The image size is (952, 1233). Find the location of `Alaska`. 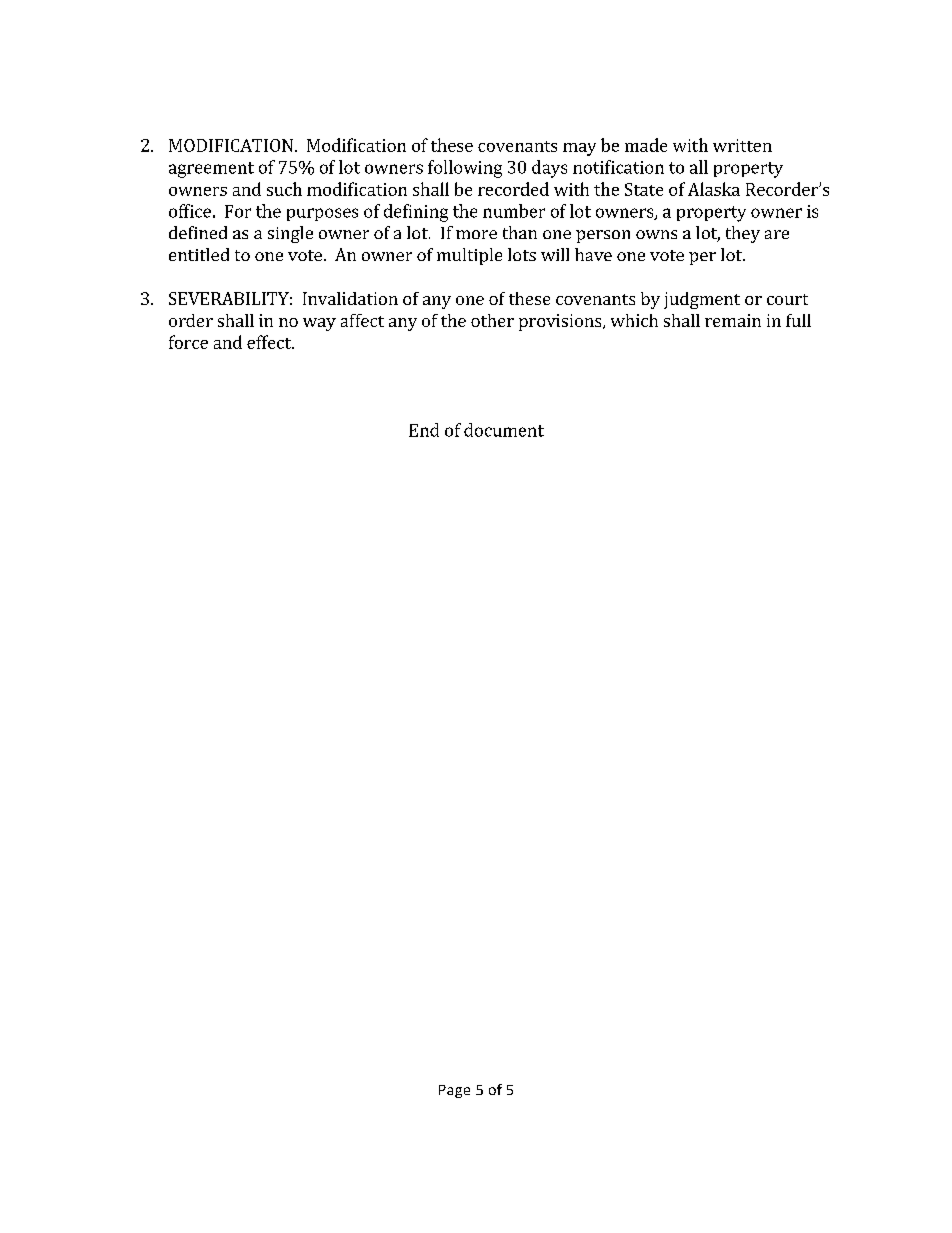

Alaska is located at coordinates (714, 189).
